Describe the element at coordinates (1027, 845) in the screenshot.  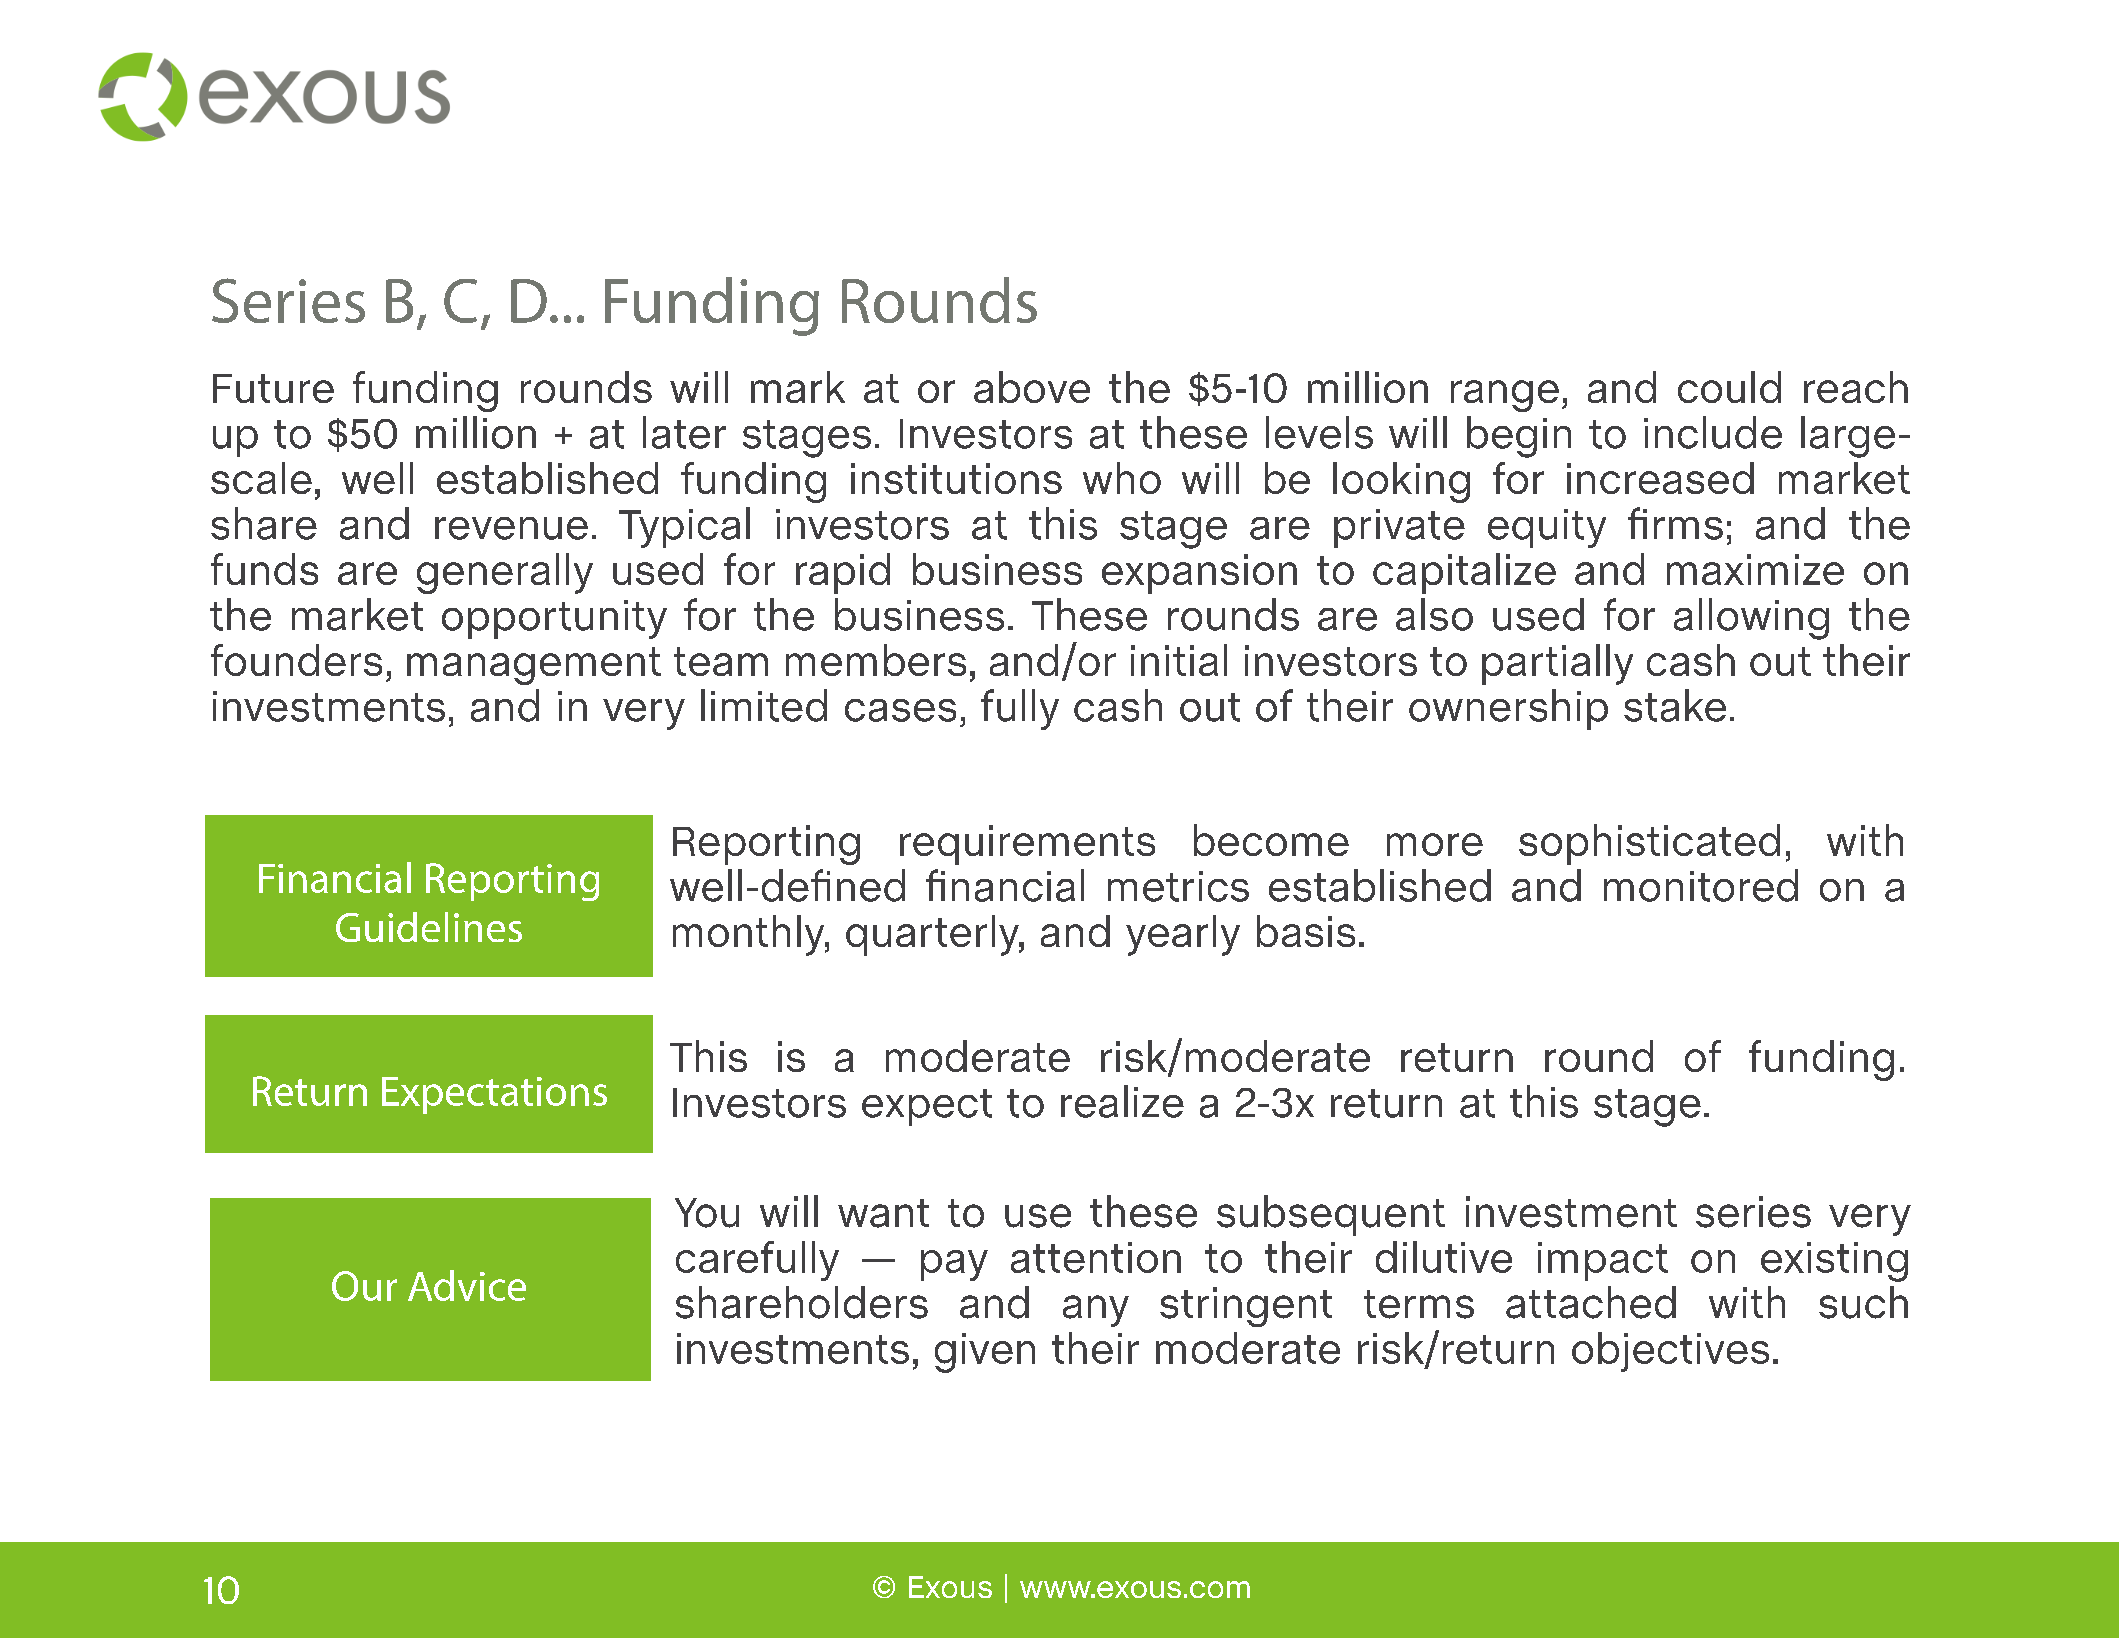
I see `requirements` at that location.
